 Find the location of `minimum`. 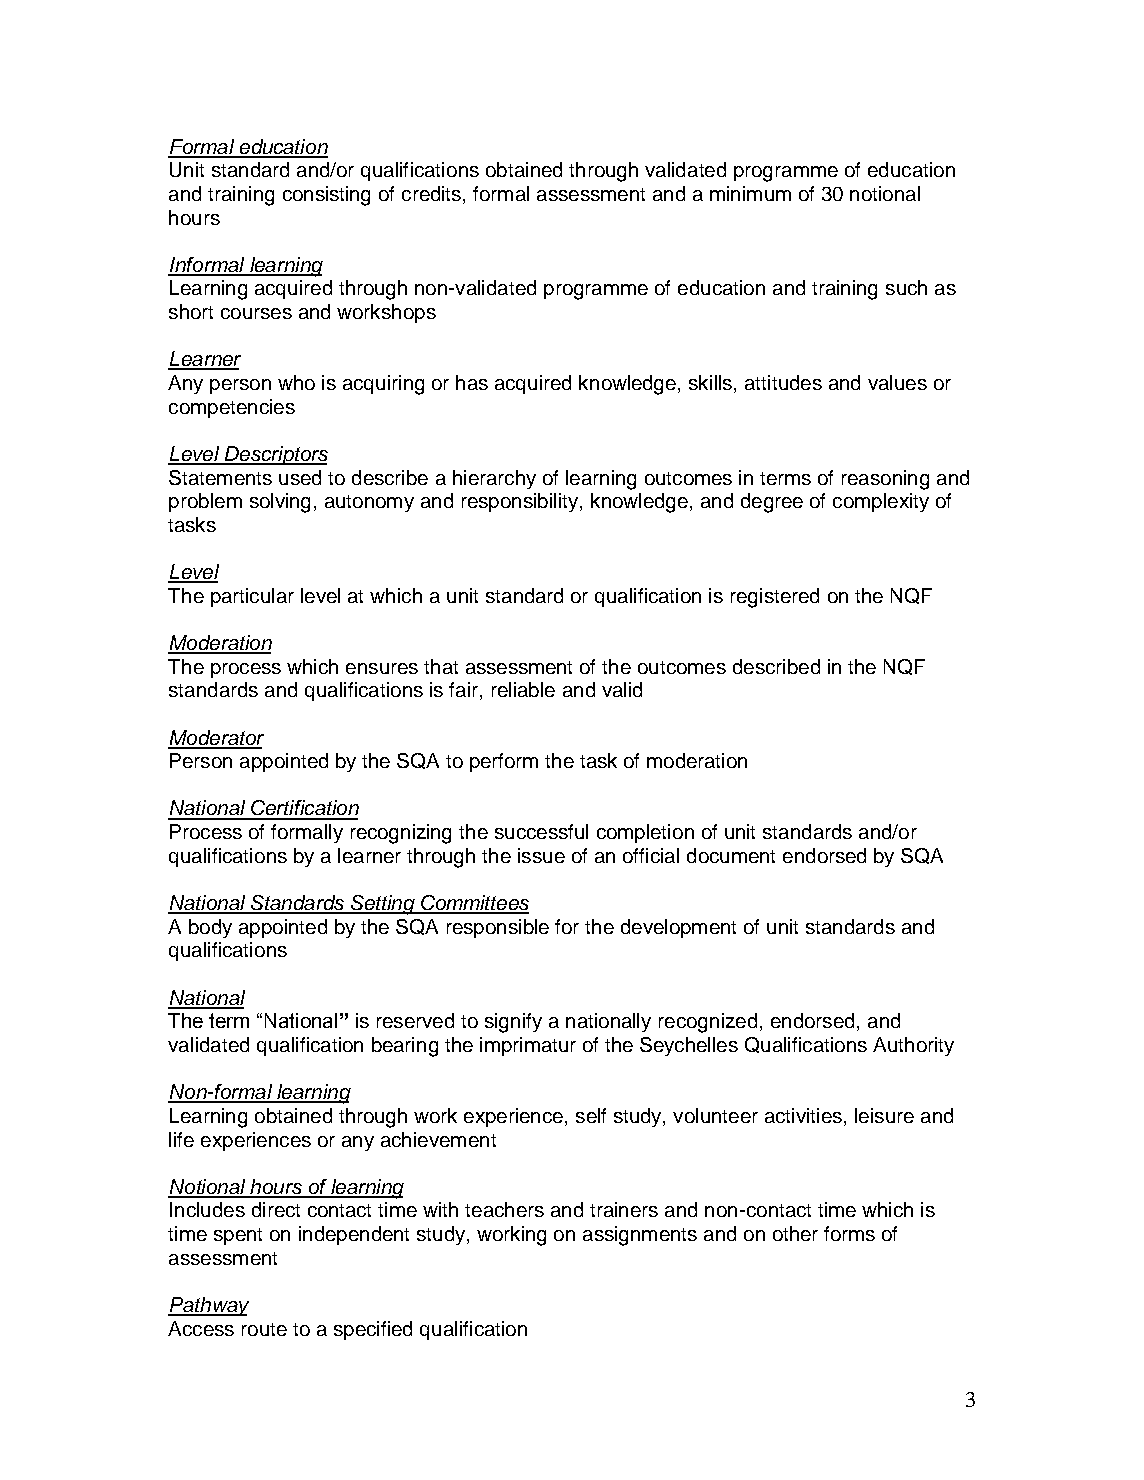

minimum is located at coordinates (750, 193).
